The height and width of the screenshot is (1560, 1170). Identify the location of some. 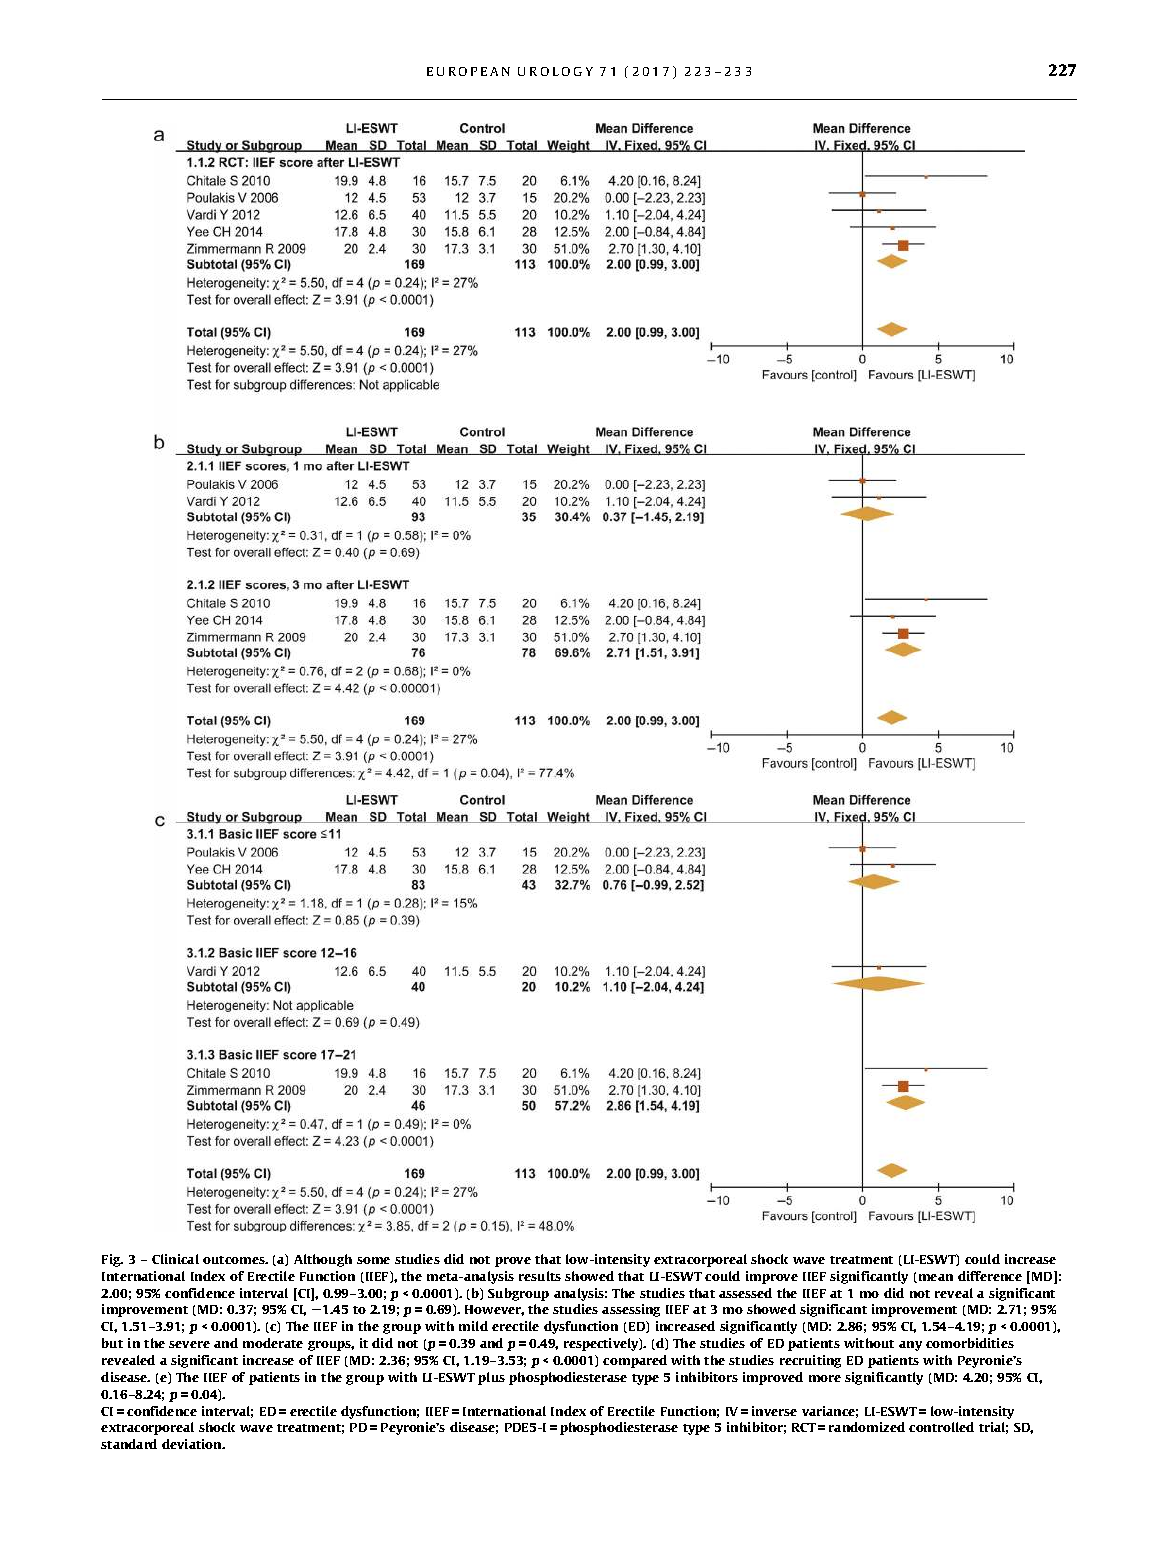
(373, 1260).
